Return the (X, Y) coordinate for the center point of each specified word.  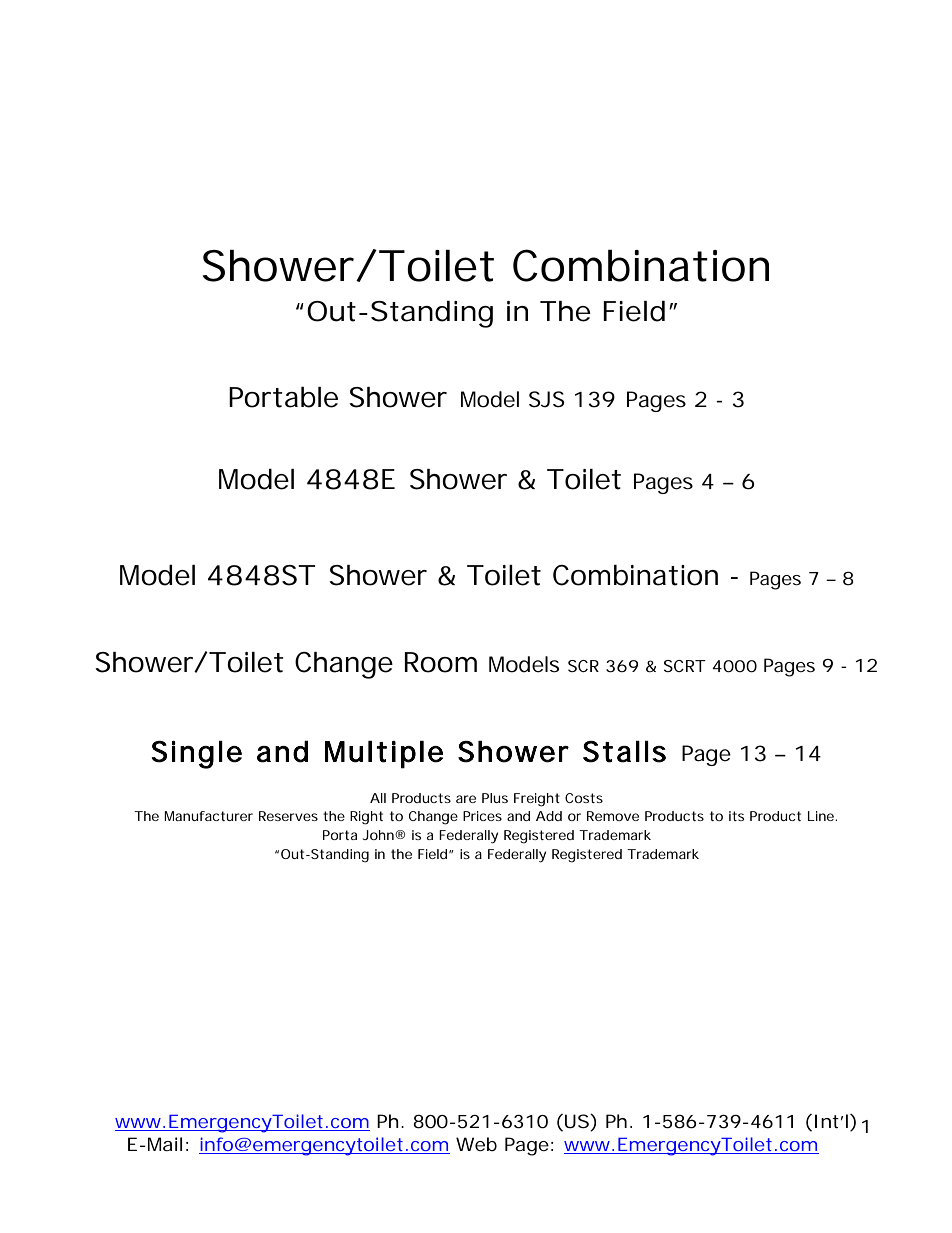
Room (440, 662)
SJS (547, 399)
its (736, 816)
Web (476, 1144)
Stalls (624, 752)
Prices (482, 816)
